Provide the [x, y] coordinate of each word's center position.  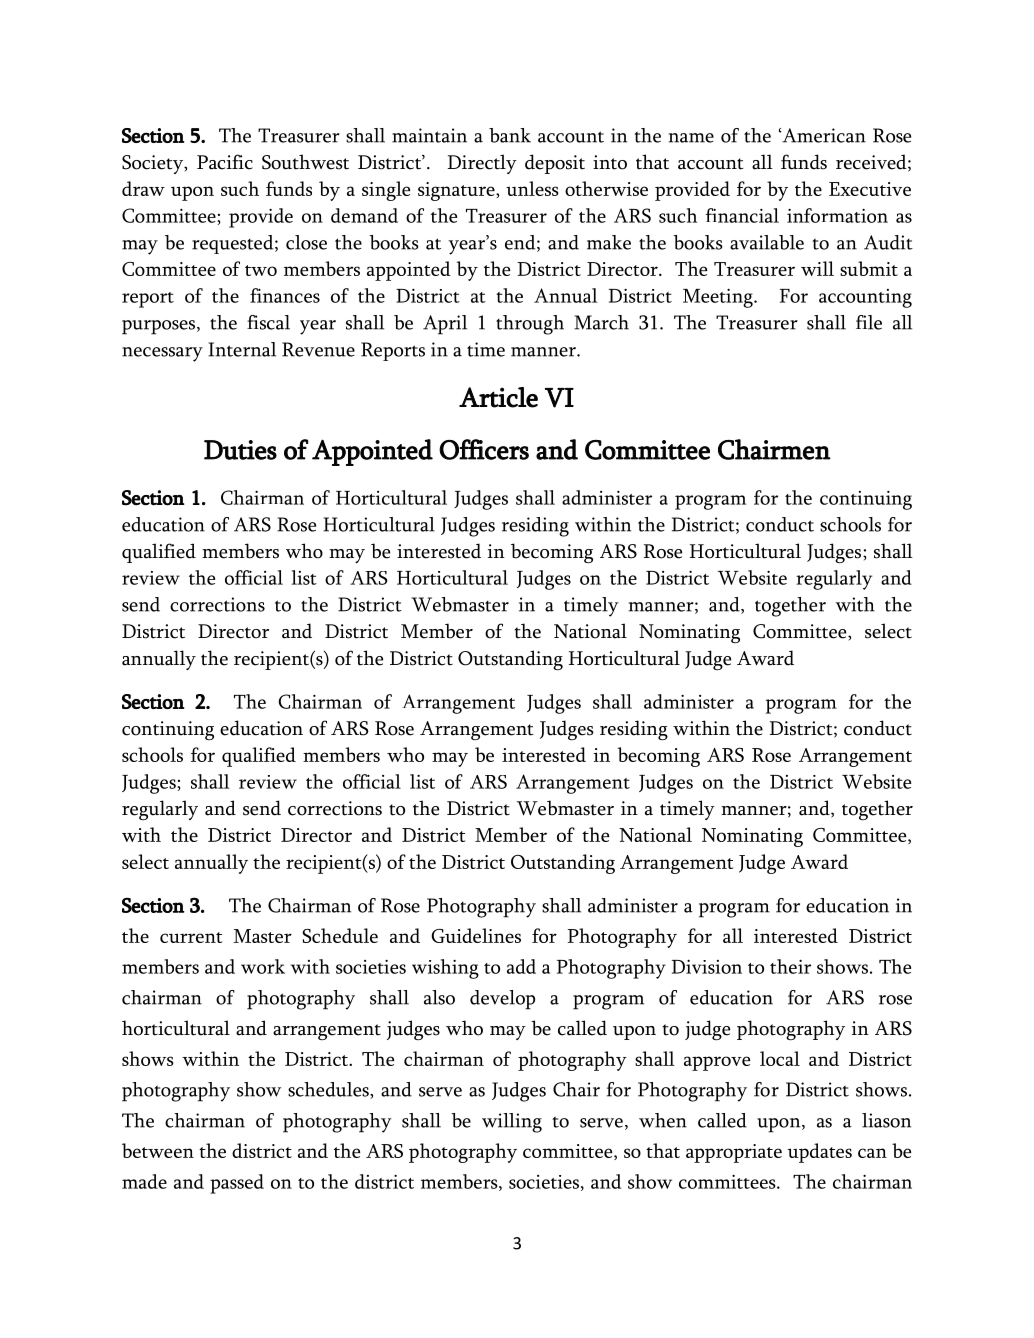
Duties [240, 450]
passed [237, 1184]
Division [707, 966]
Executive [870, 189]
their [790, 966]
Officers [484, 449]
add [521, 966]
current [191, 937]
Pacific [225, 162]
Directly [482, 164]
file [869, 322]
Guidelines [476, 935]
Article [498, 397]
